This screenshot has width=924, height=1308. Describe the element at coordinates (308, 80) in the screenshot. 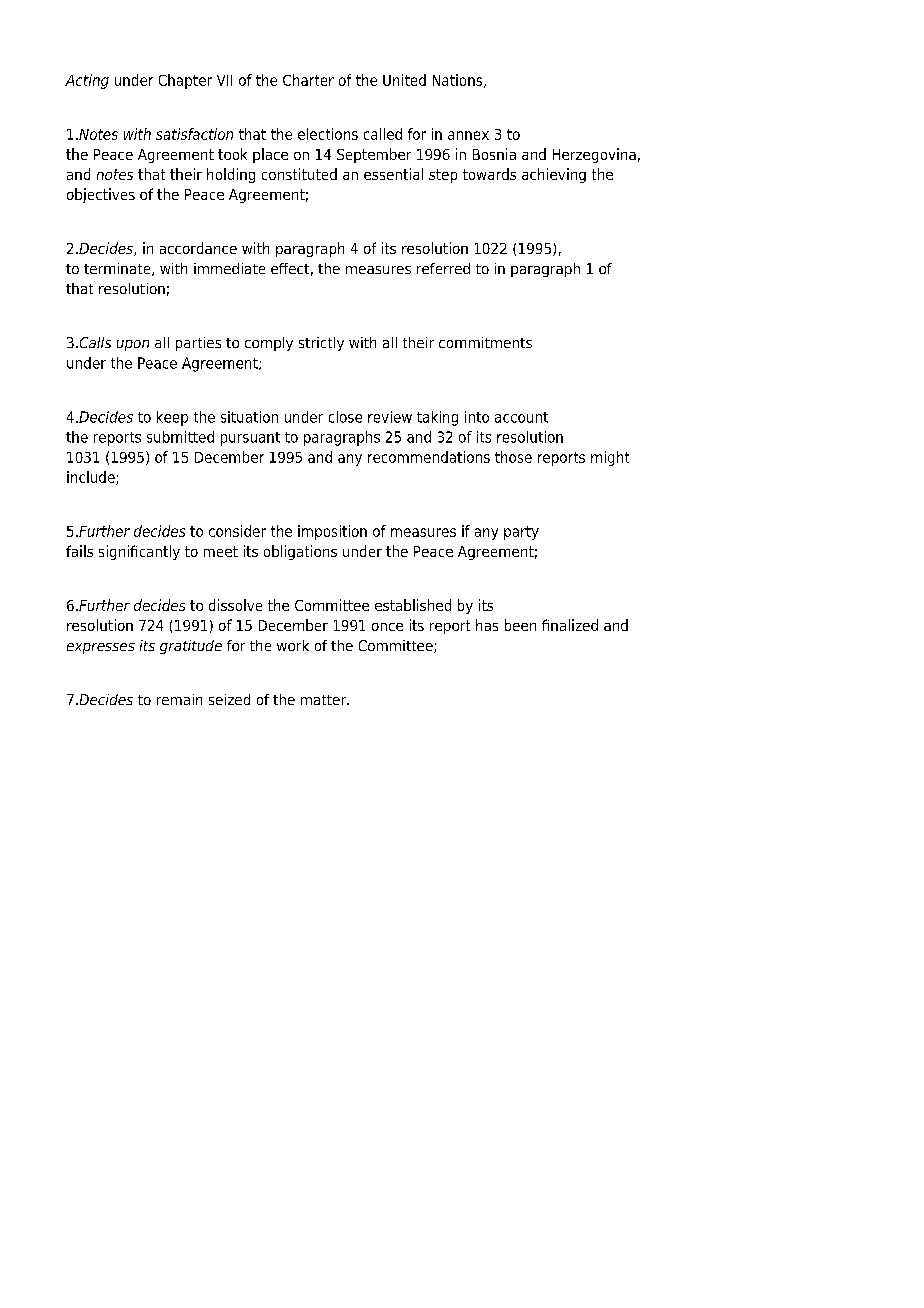

I see `Charter` at that location.
